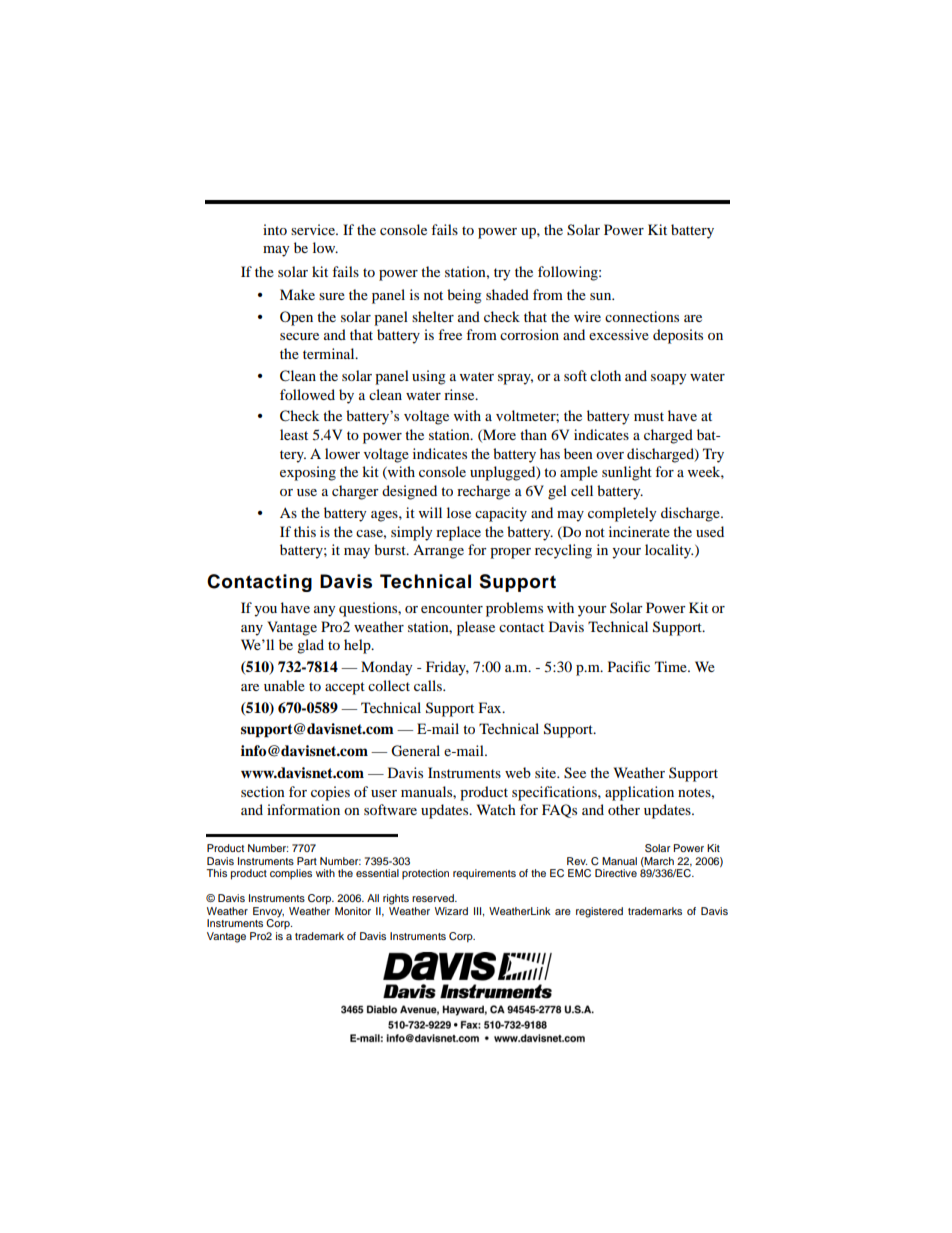 The image size is (952, 1233). Describe the element at coordinates (627, 473) in the screenshot. I see `sunlight` at that location.
